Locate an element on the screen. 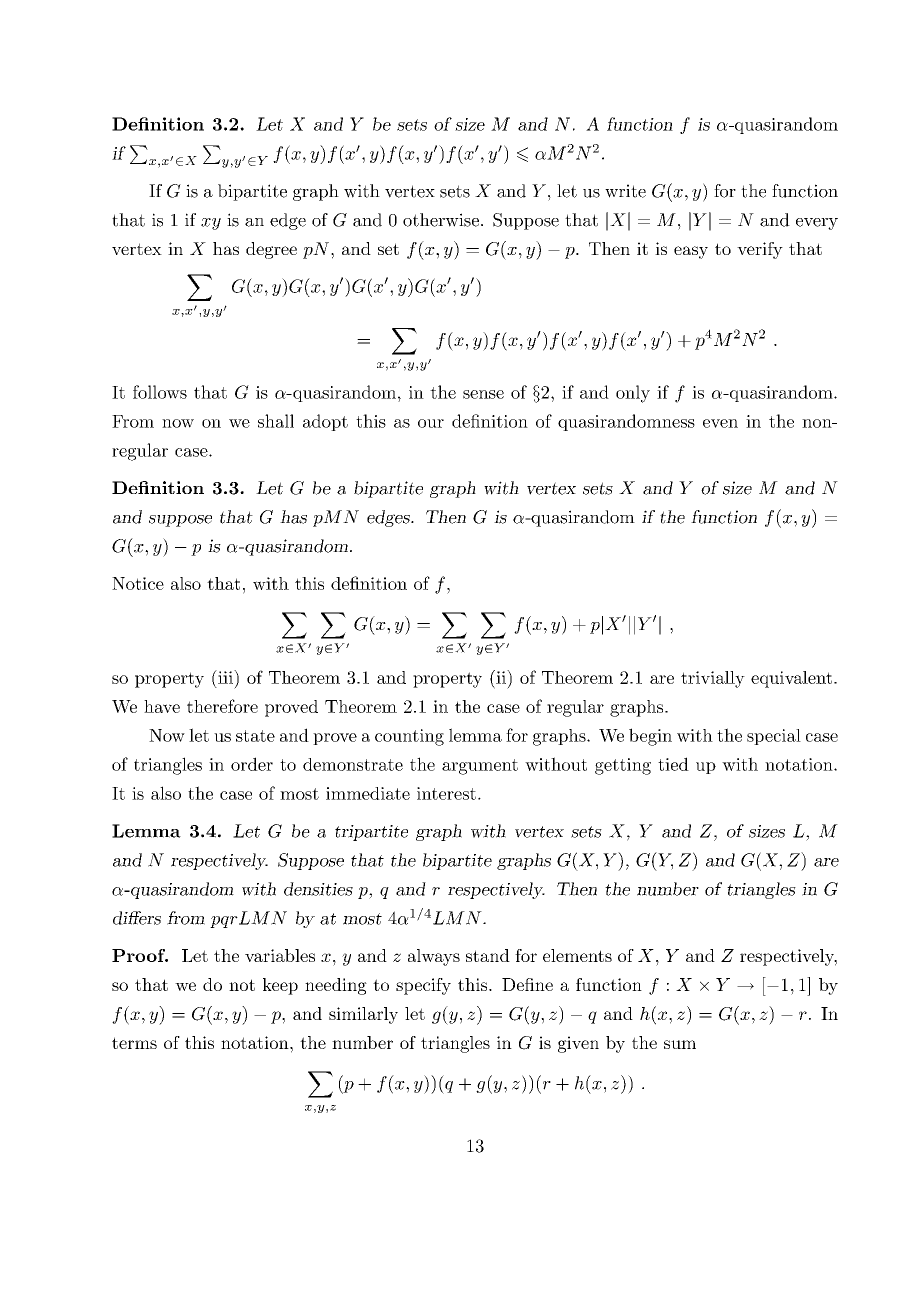 The height and width of the screenshot is (1308, 924). even is located at coordinates (720, 423).
